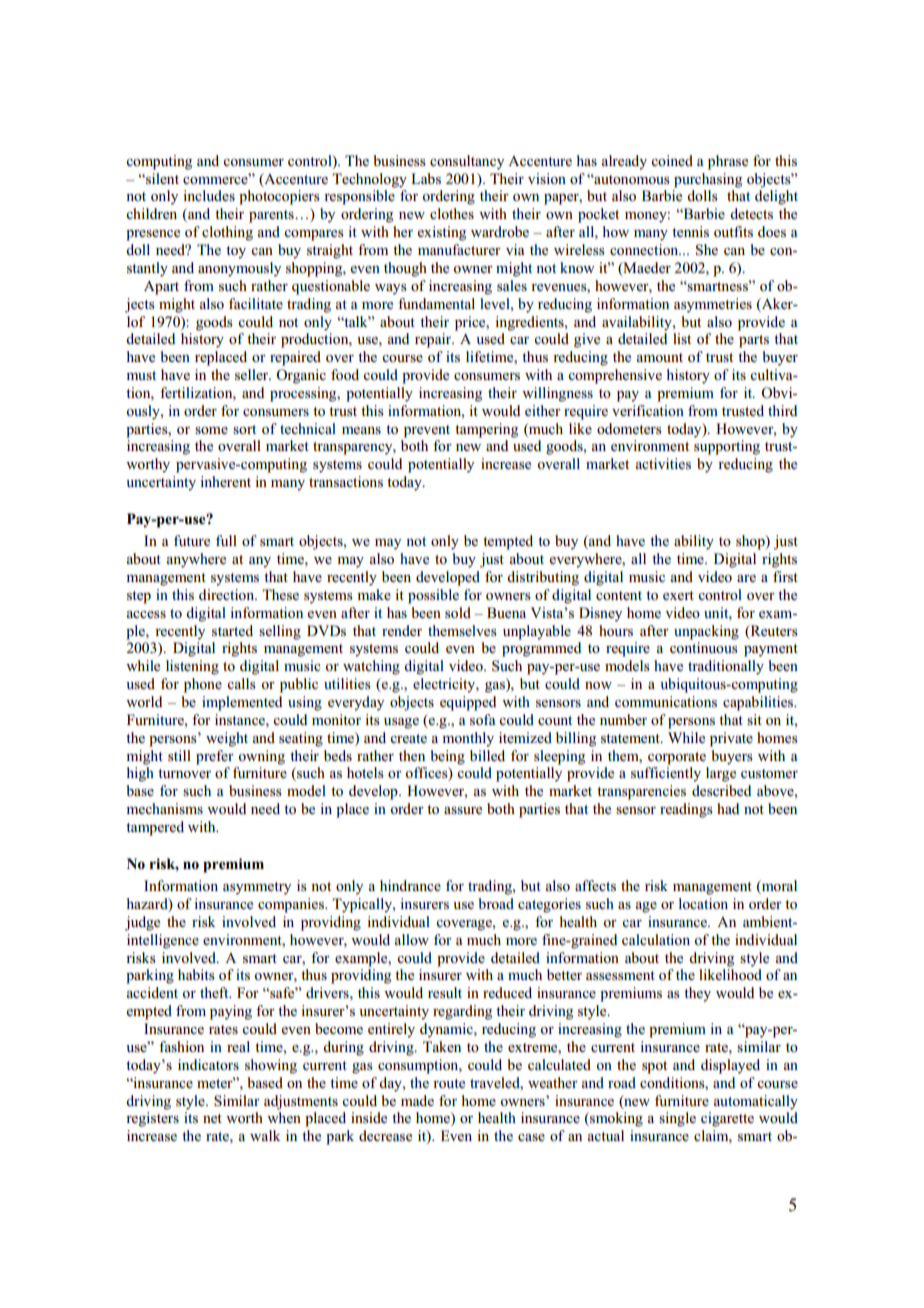 The image size is (924, 1308). What do you see at coordinates (211, 430) in the image?
I see `some` at bounding box center [211, 430].
